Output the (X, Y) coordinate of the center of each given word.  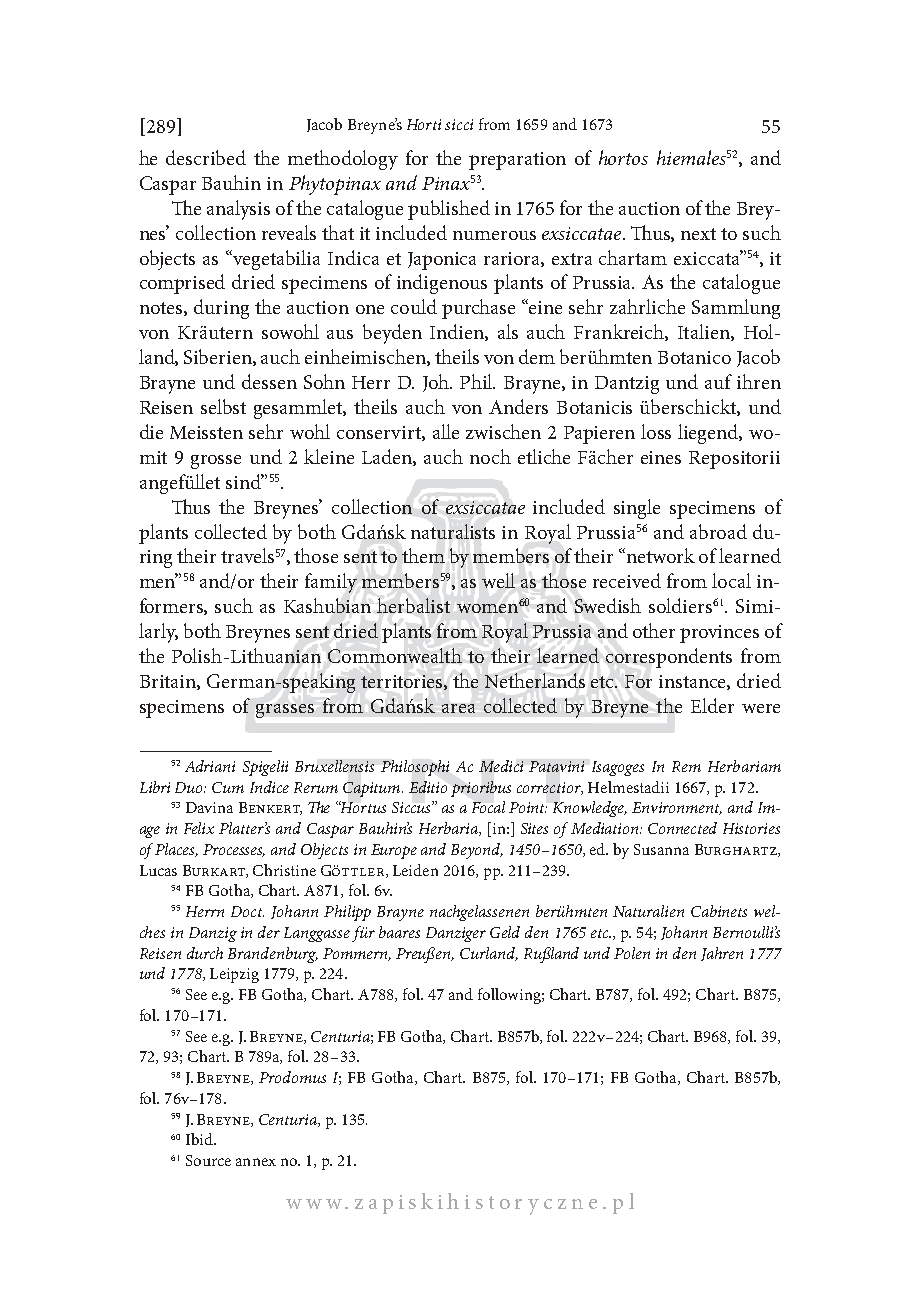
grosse (216, 462)
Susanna (661, 849)
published (449, 210)
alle (446, 431)
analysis (238, 210)
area (458, 708)
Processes (234, 850)
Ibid (200, 1139)
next (698, 234)
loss (656, 431)
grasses (285, 711)
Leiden (415, 870)
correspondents (669, 658)
